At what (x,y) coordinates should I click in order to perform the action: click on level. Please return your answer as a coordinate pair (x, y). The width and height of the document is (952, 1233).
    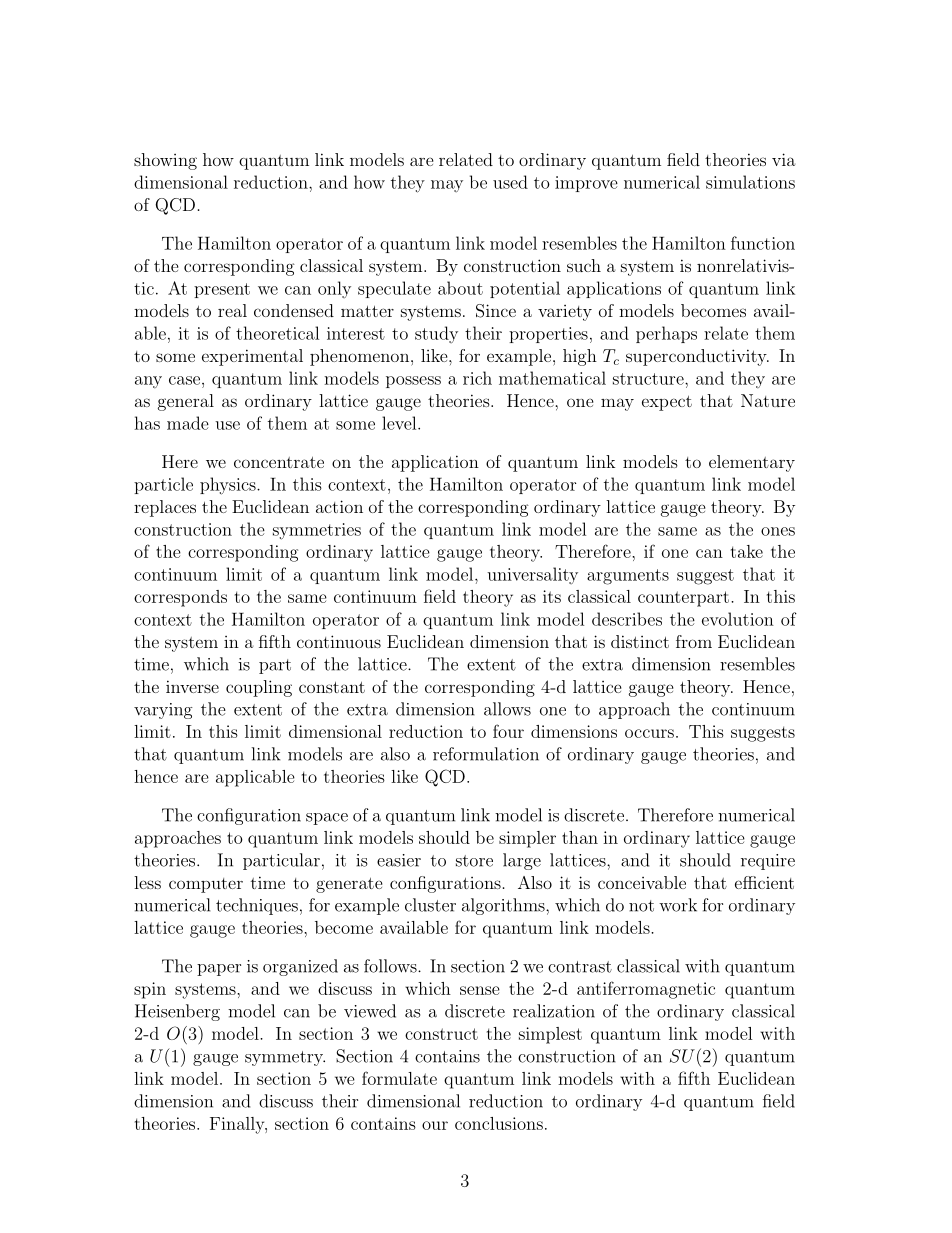
    Looking at the image, I should click on (400, 423).
